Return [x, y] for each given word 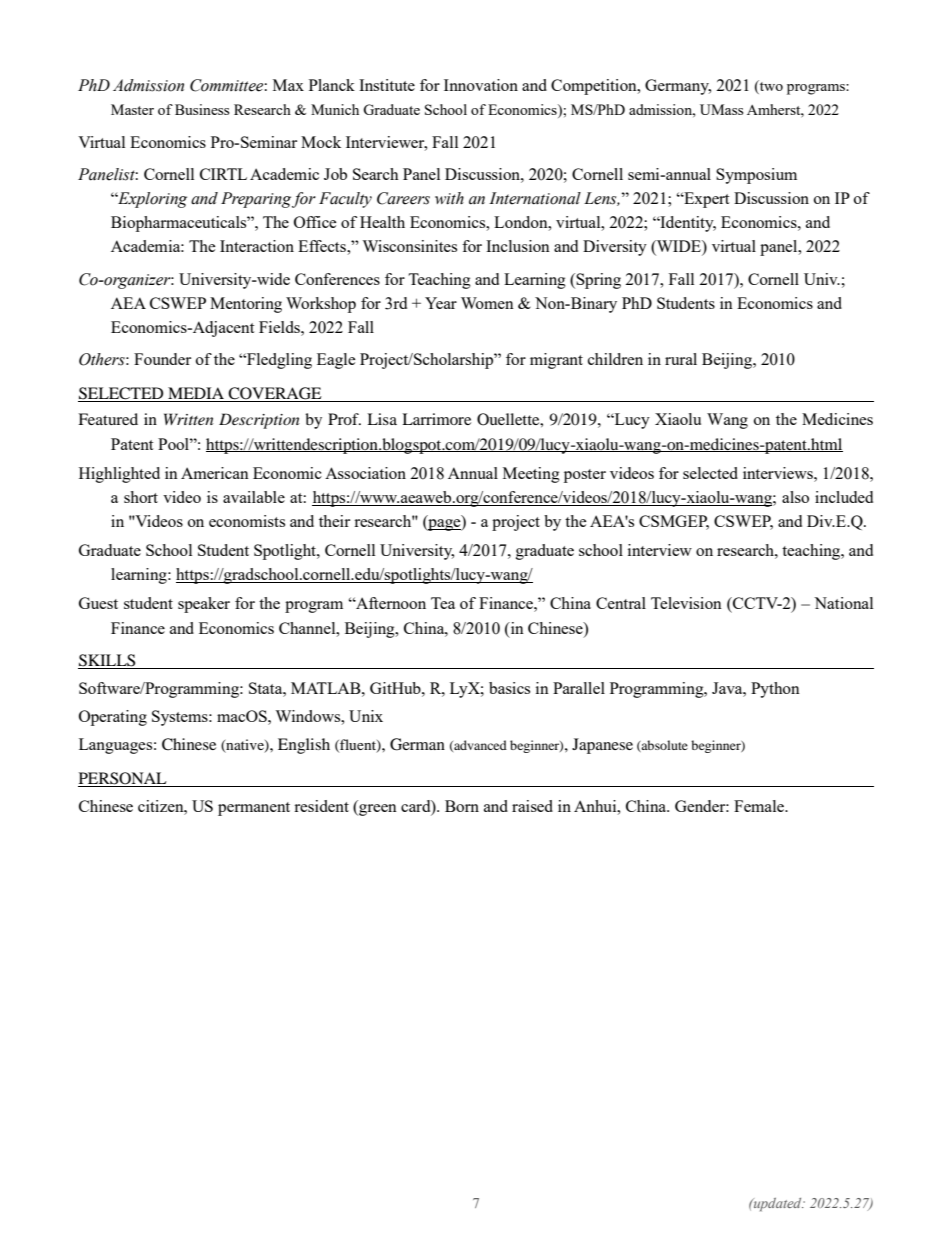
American [215, 473]
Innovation [481, 85]
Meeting [531, 475]
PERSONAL [123, 779]
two [770, 87]
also [795, 497]
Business [202, 109]
